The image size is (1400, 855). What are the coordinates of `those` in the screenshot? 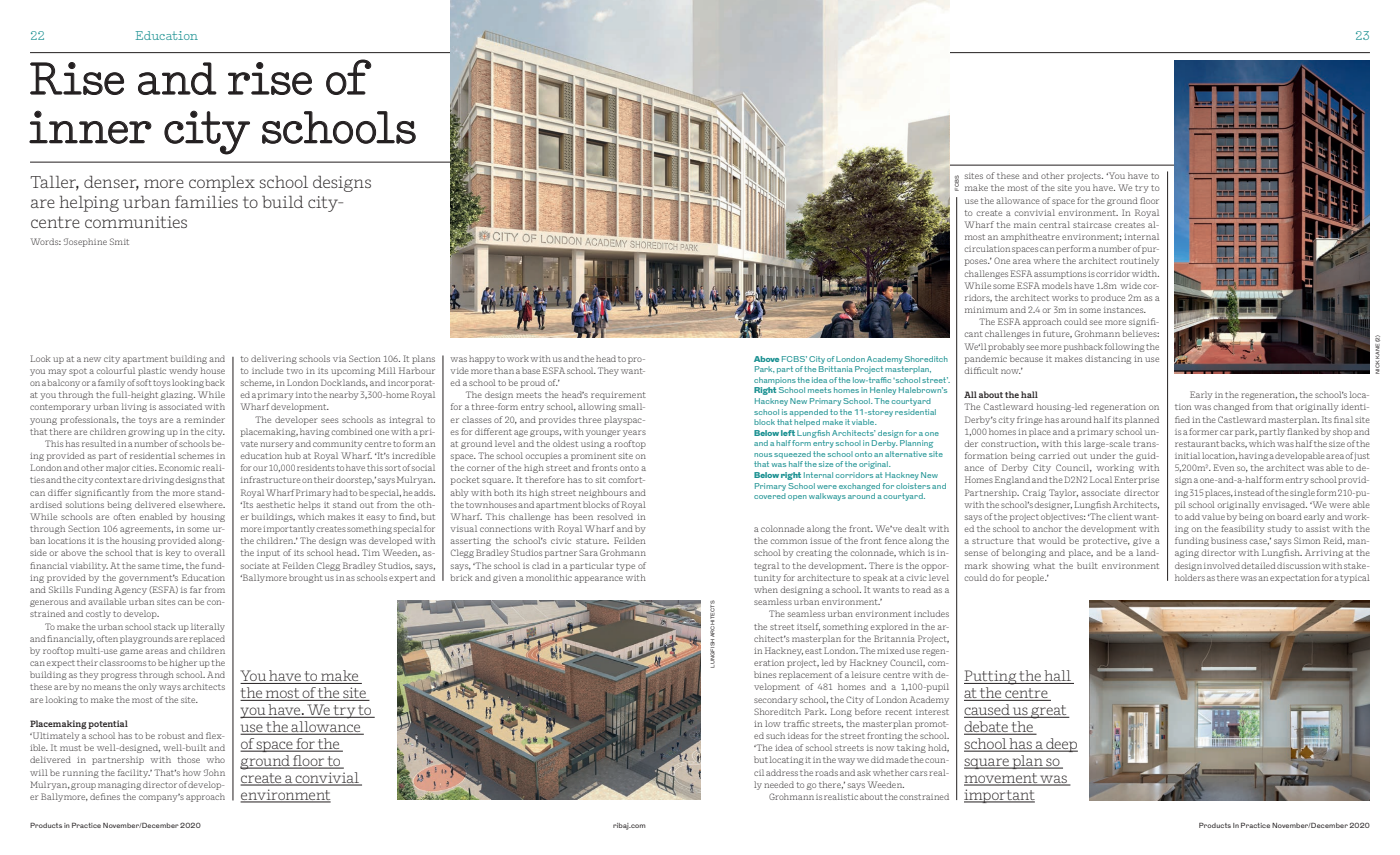 It's located at (188, 759).
